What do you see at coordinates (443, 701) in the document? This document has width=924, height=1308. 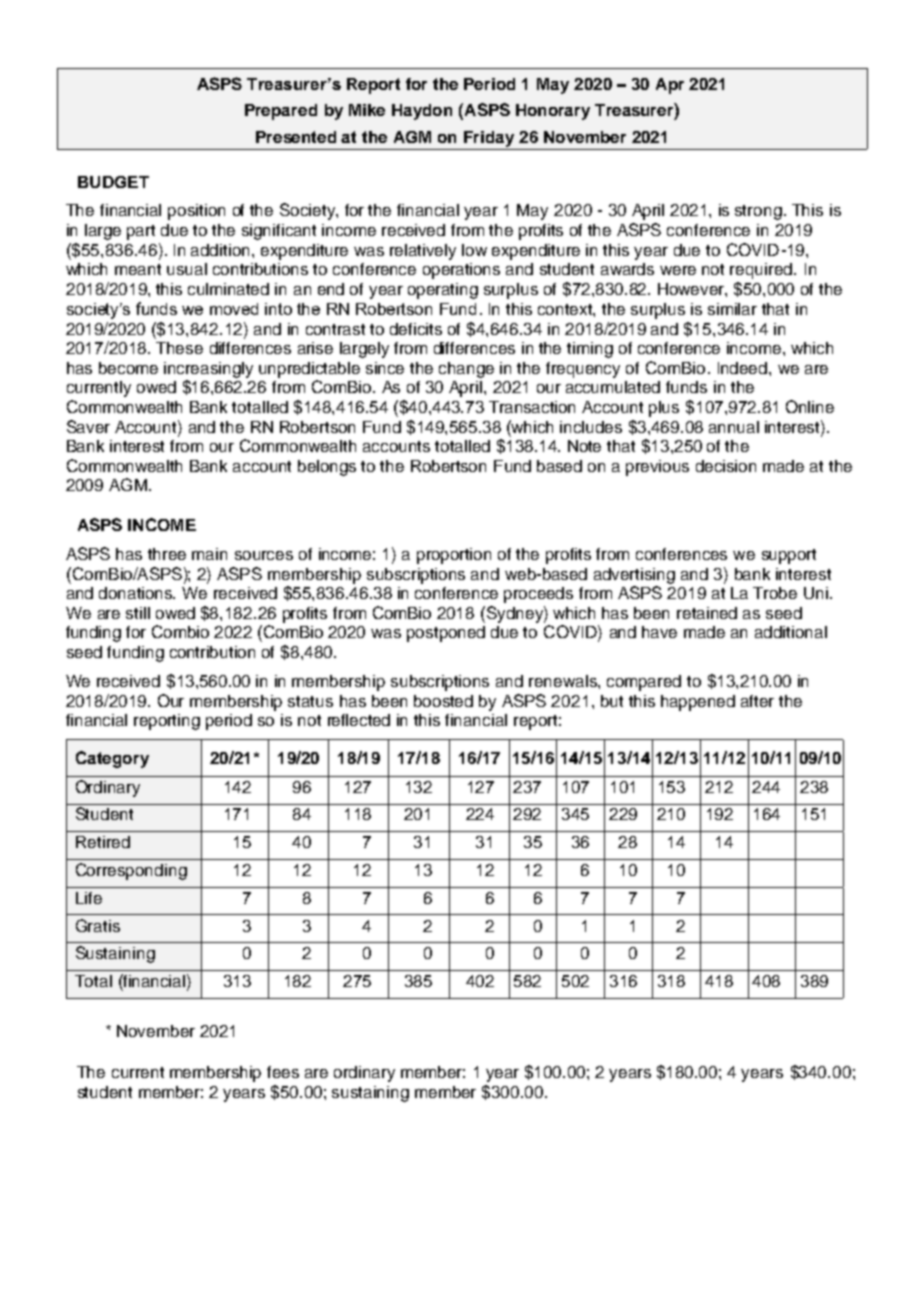 I see `boosted` at bounding box center [443, 701].
